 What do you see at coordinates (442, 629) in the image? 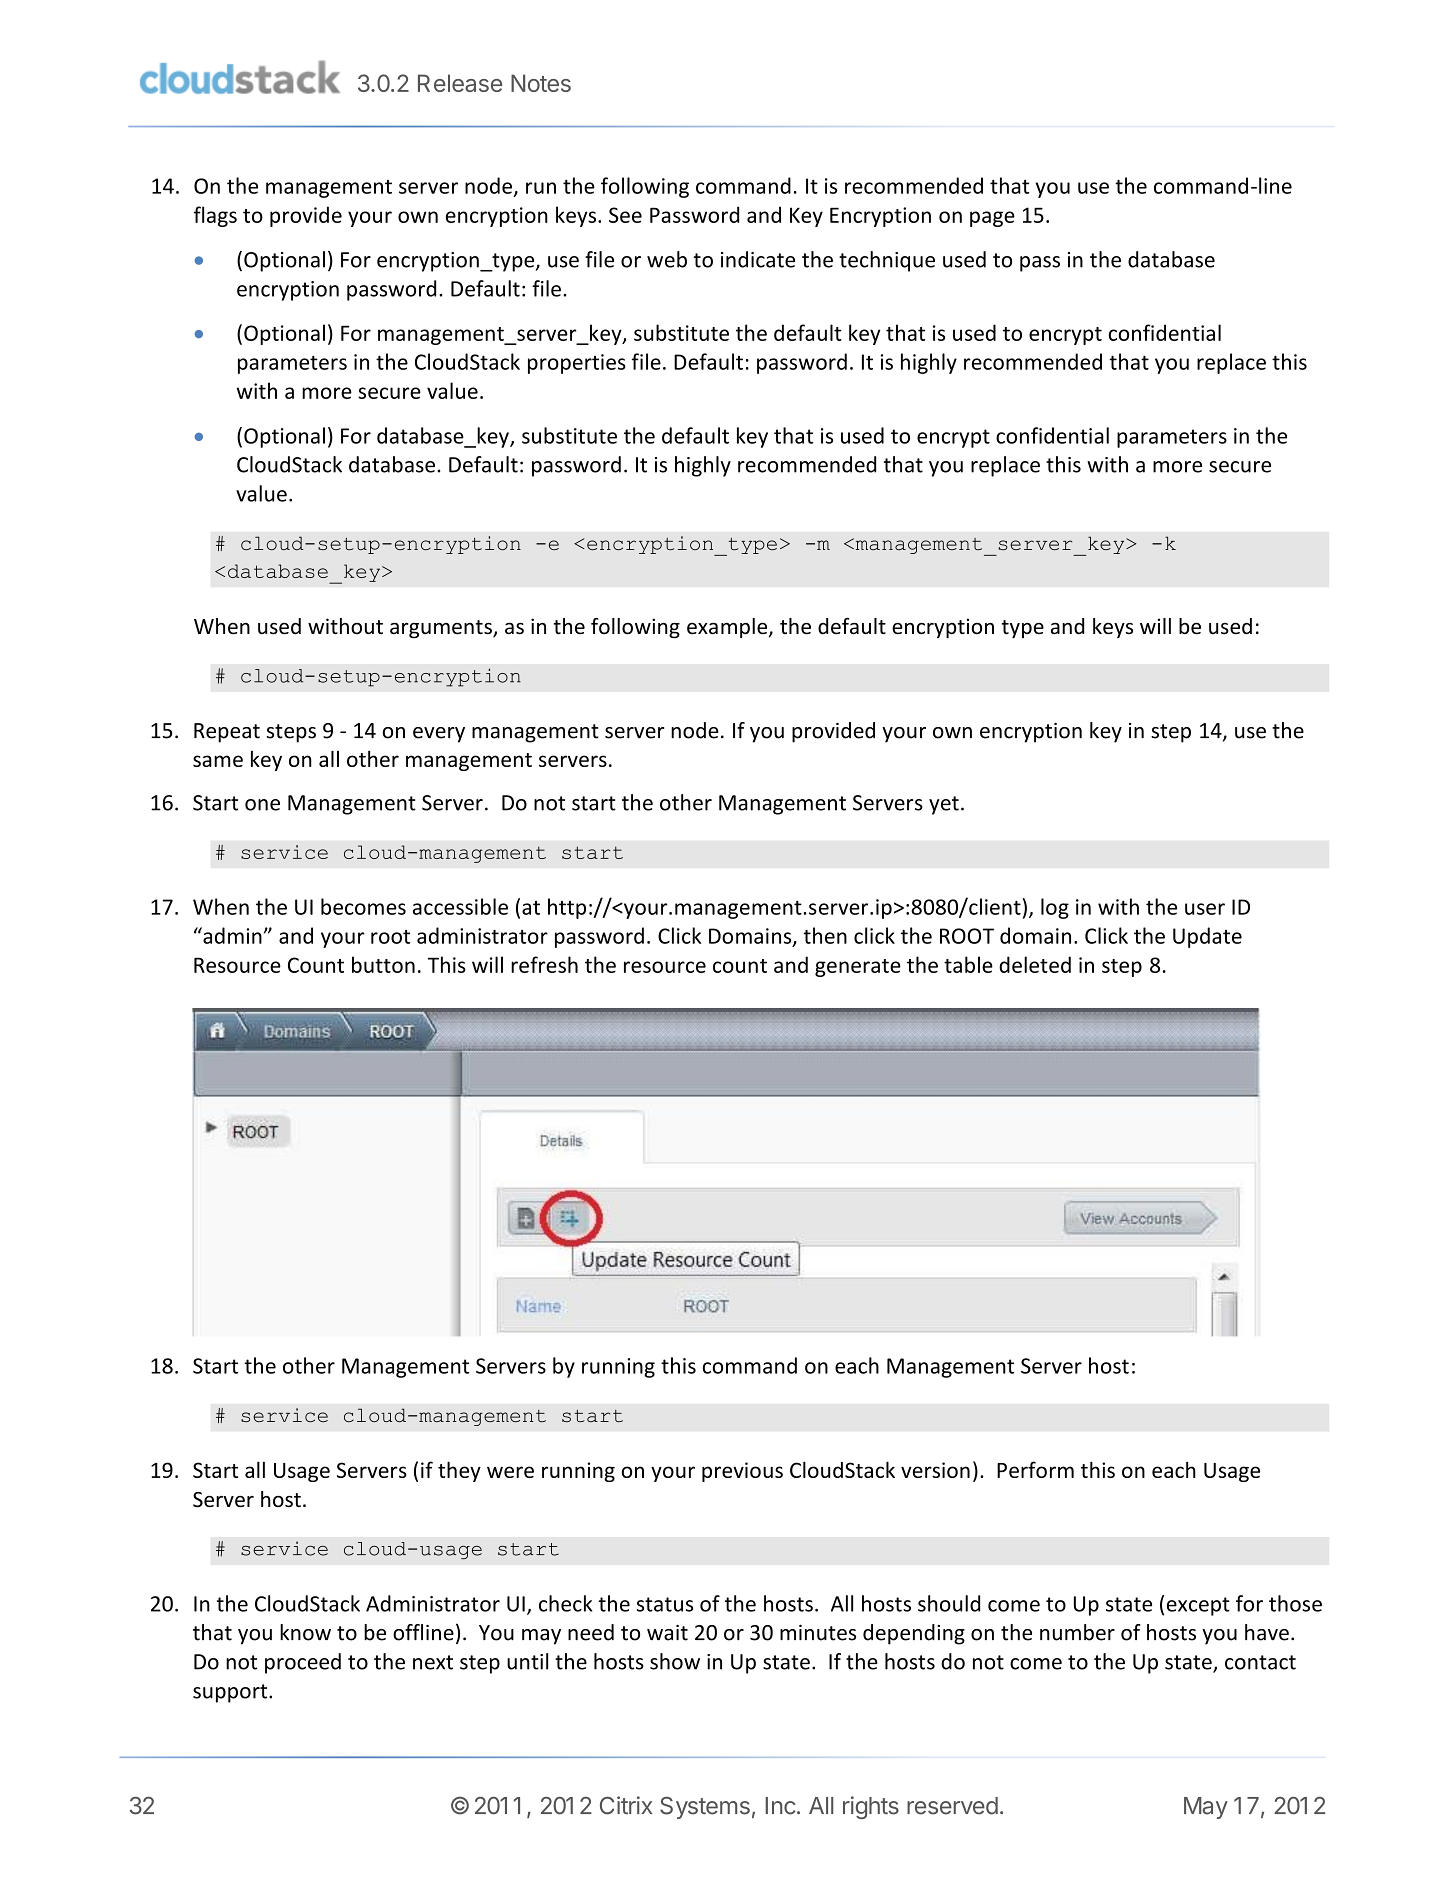
I see `arguments` at bounding box center [442, 629].
